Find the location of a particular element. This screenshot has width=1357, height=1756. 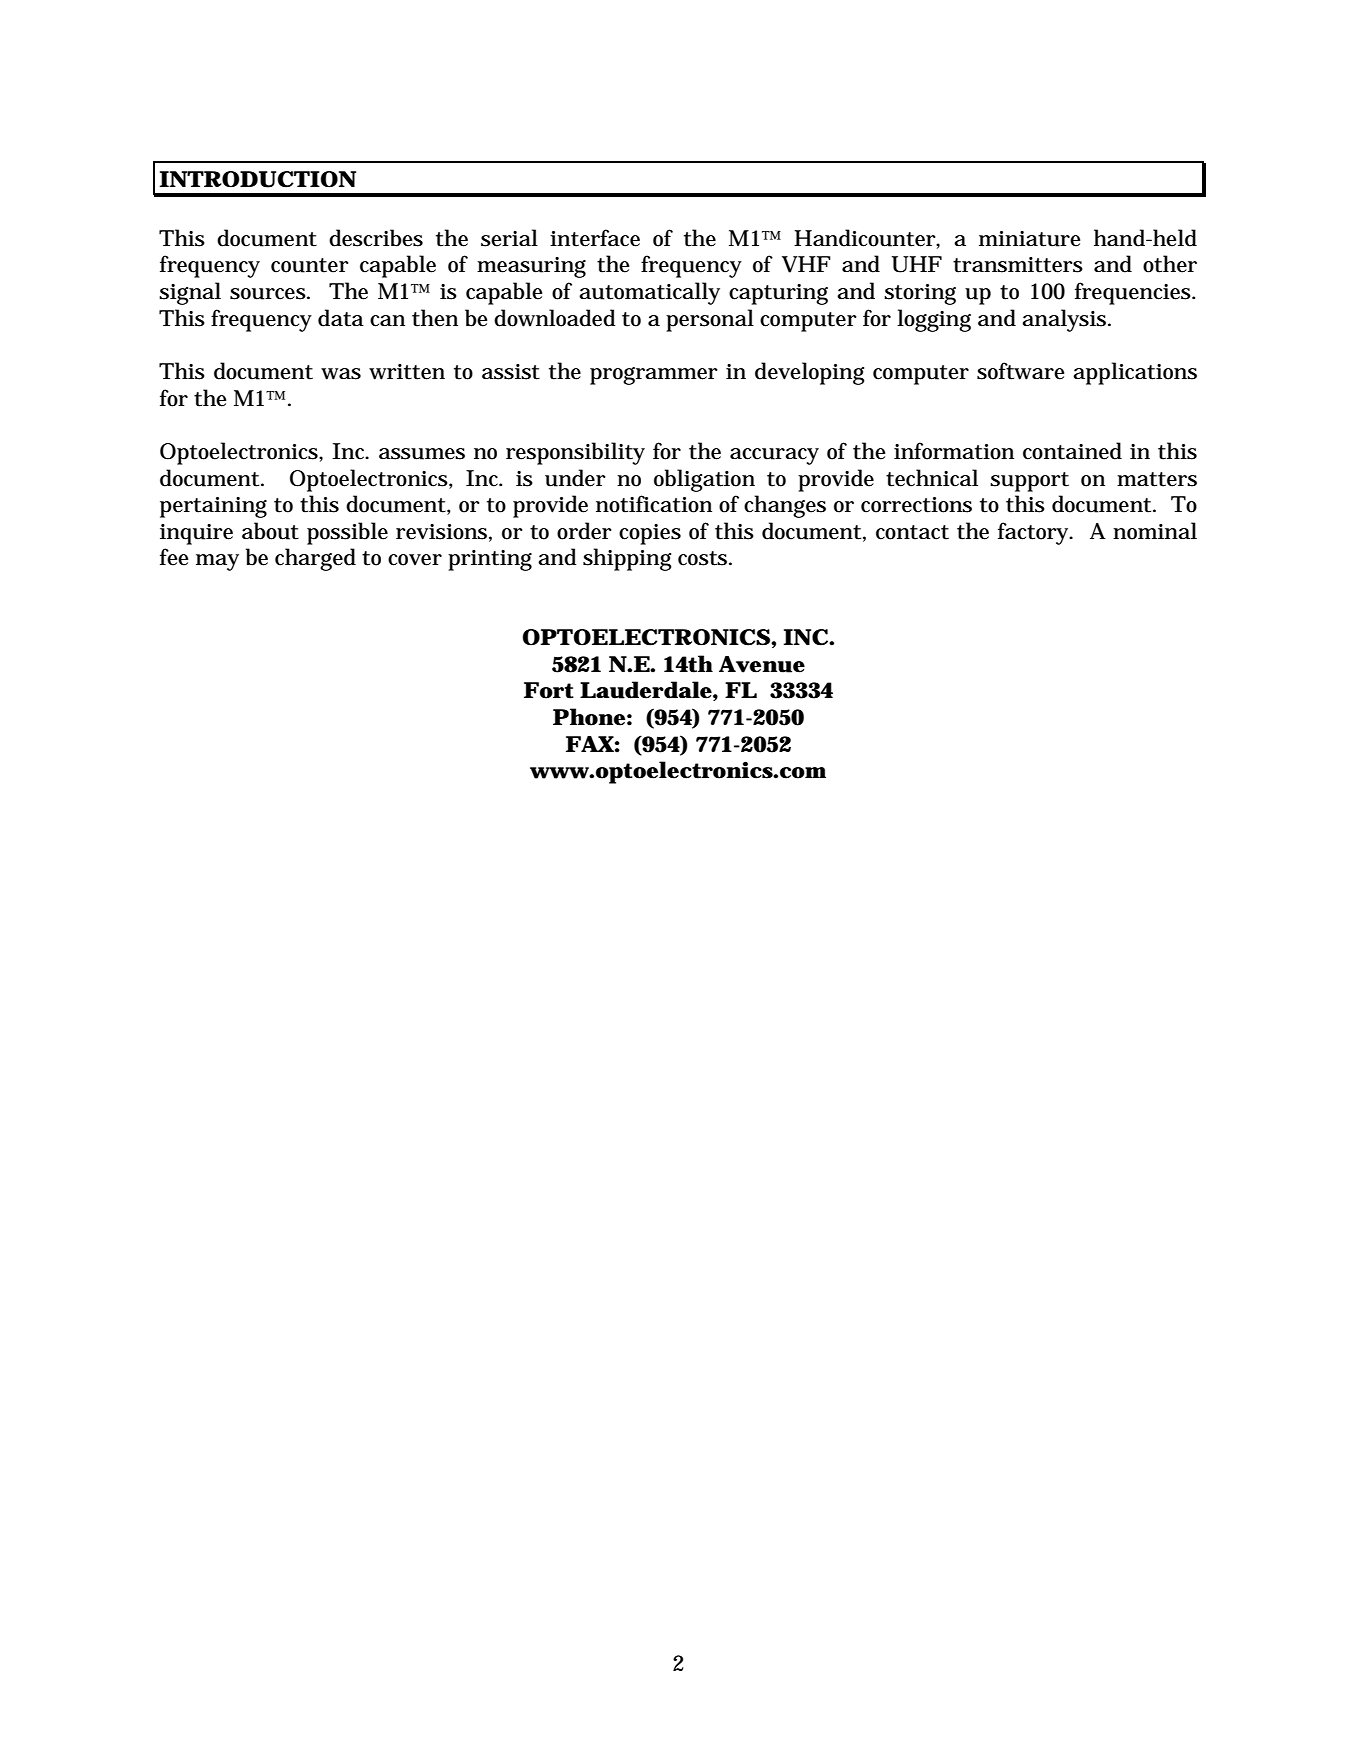

support is located at coordinates (1029, 482).
